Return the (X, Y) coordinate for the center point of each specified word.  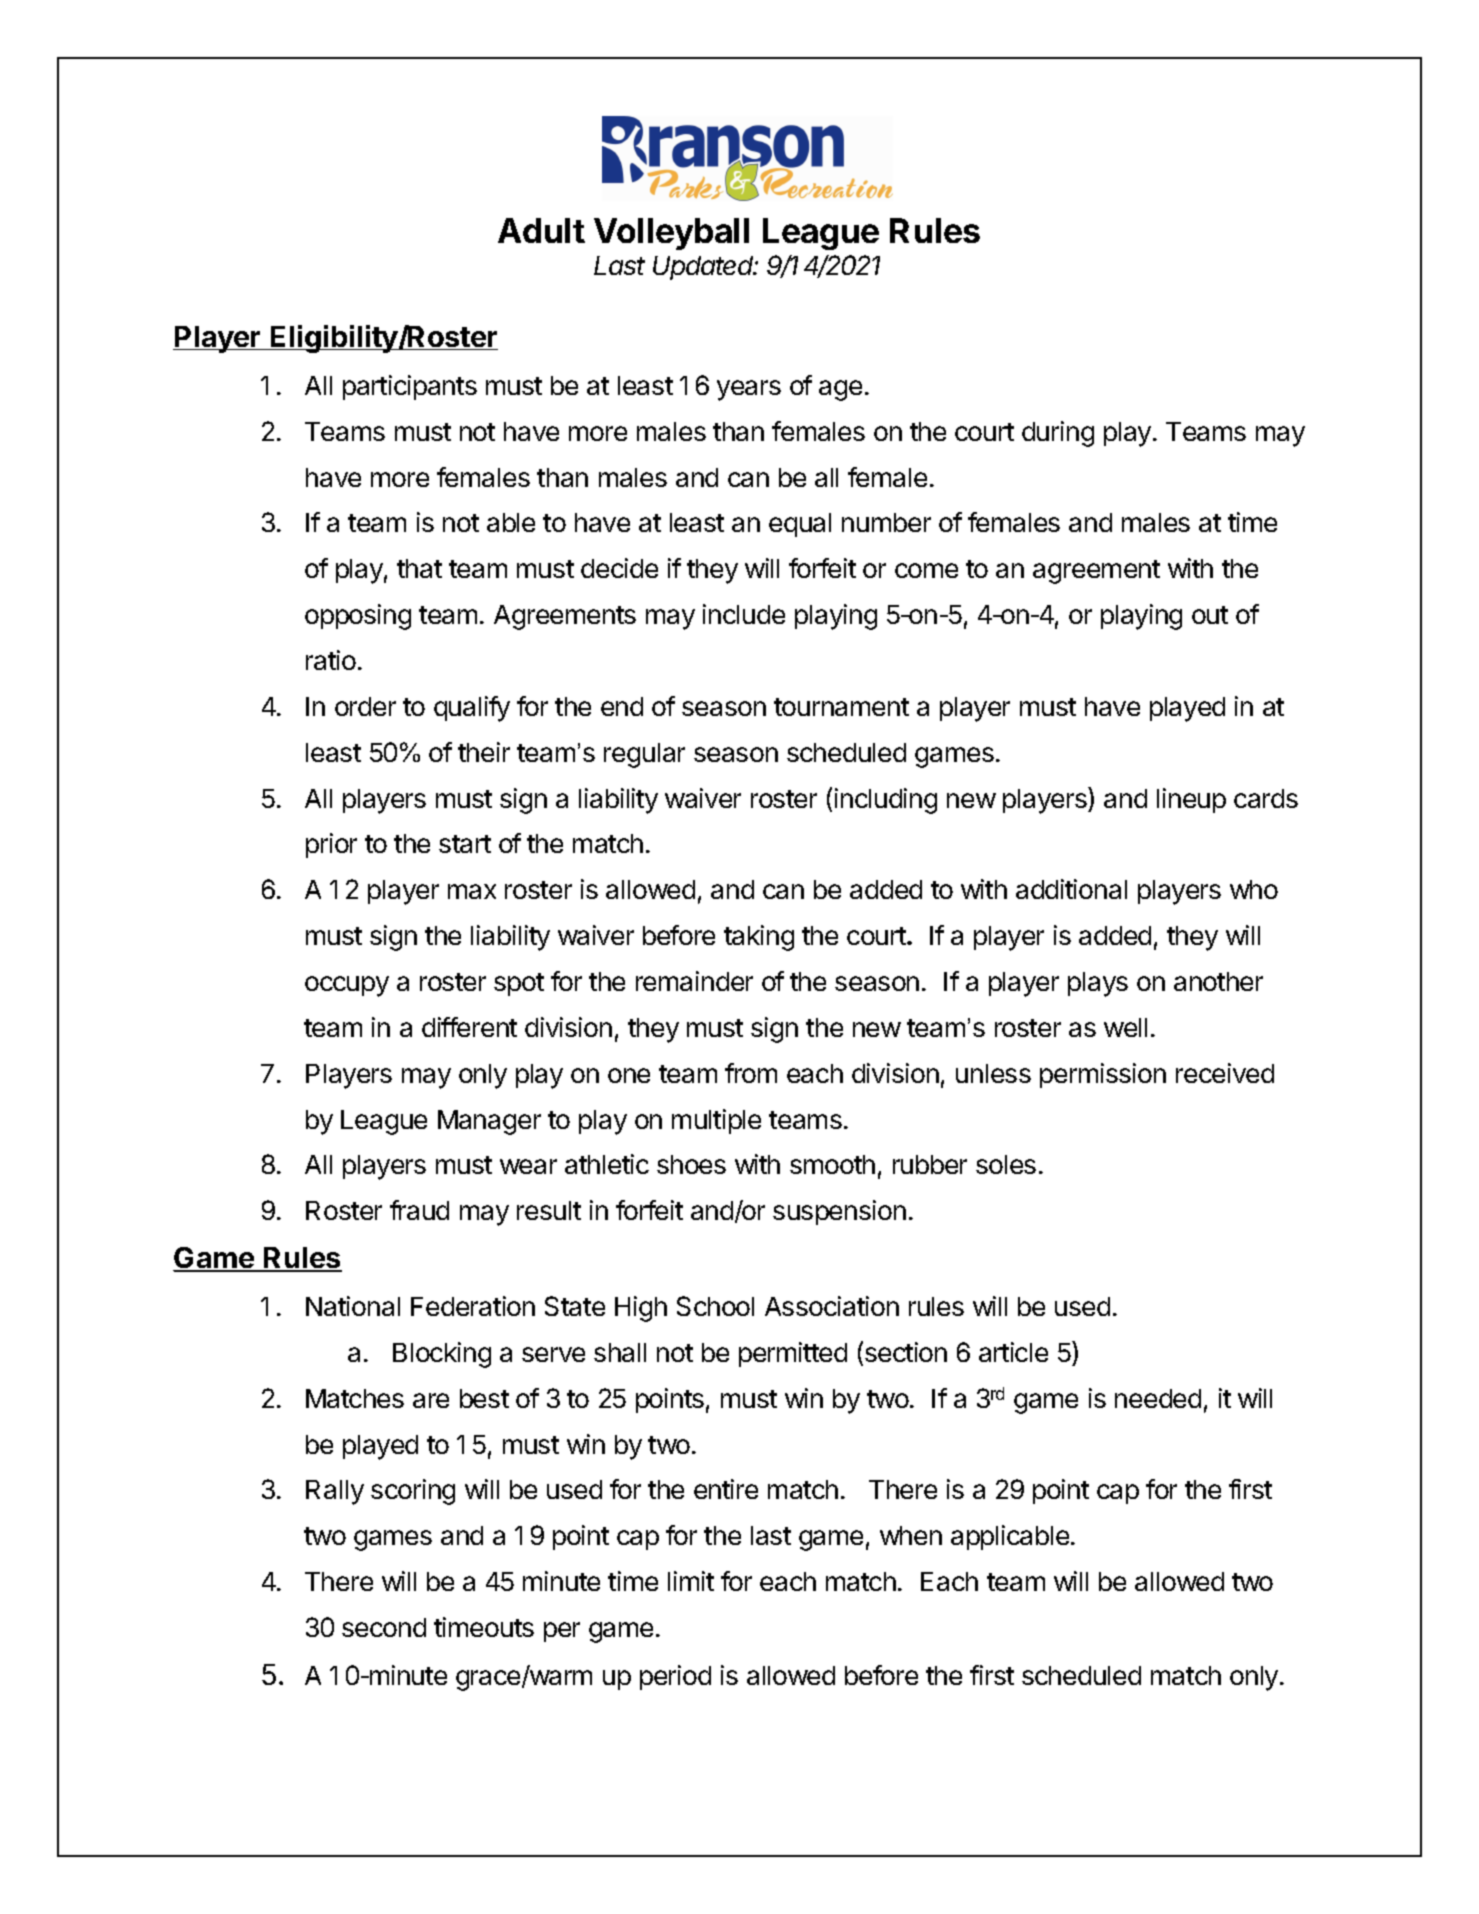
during (1058, 434)
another (1218, 981)
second (384, 1627)
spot (519, 984)
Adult (541, 230)
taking (759, 938)
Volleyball (671, 234)
